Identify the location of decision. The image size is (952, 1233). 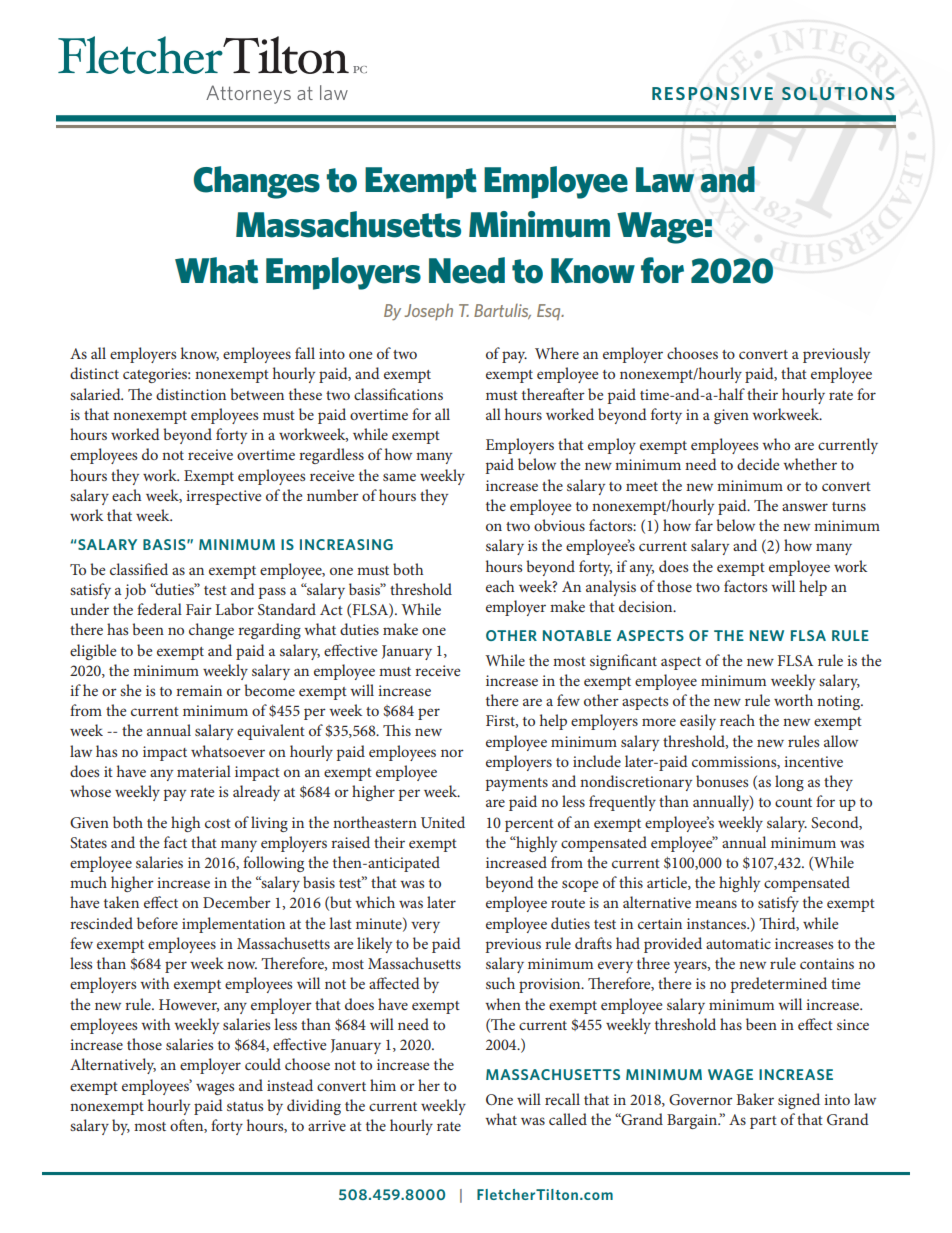
(647, 606).
